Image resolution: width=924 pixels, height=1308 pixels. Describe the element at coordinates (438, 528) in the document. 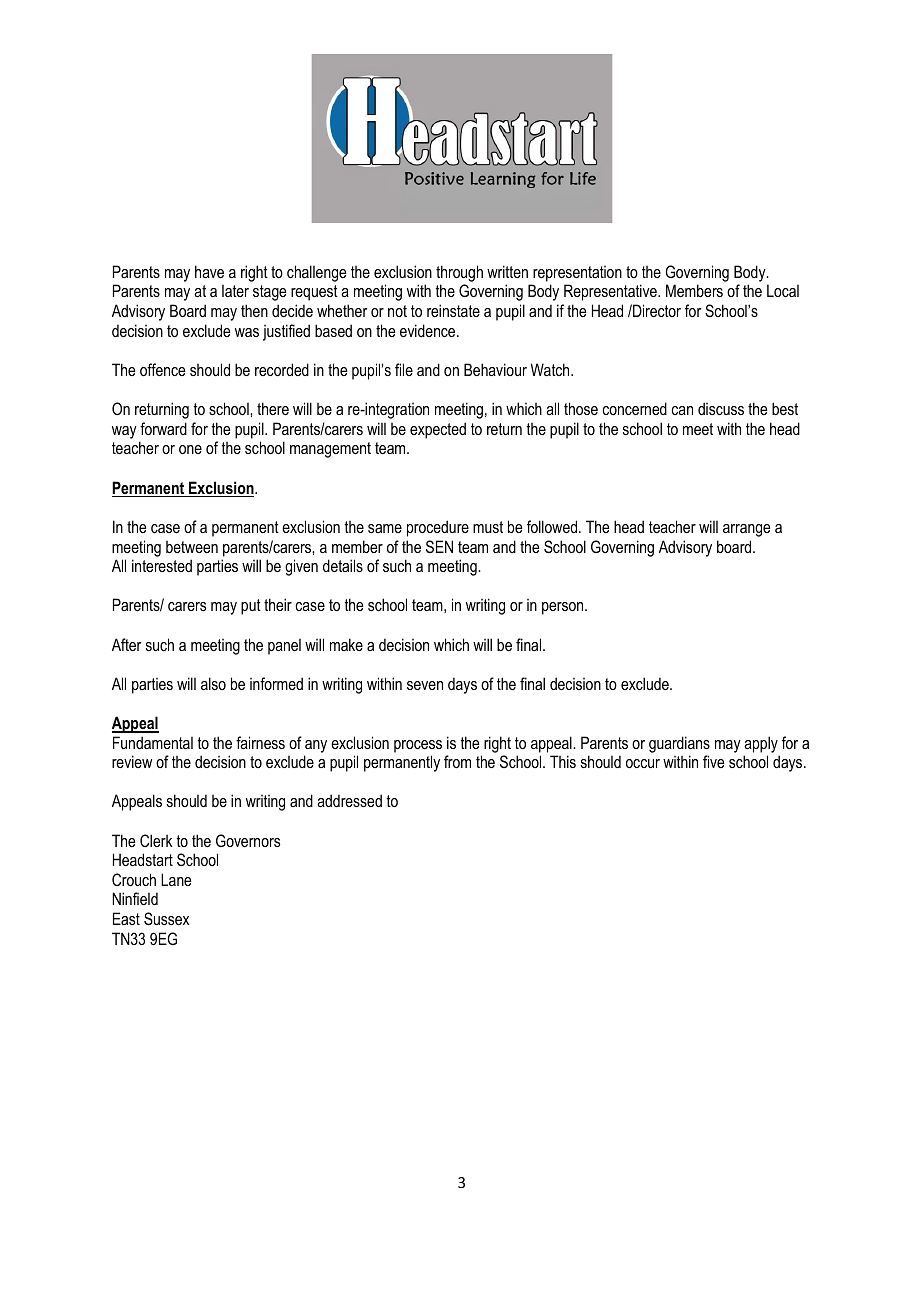

I see `procedure` at that location.
